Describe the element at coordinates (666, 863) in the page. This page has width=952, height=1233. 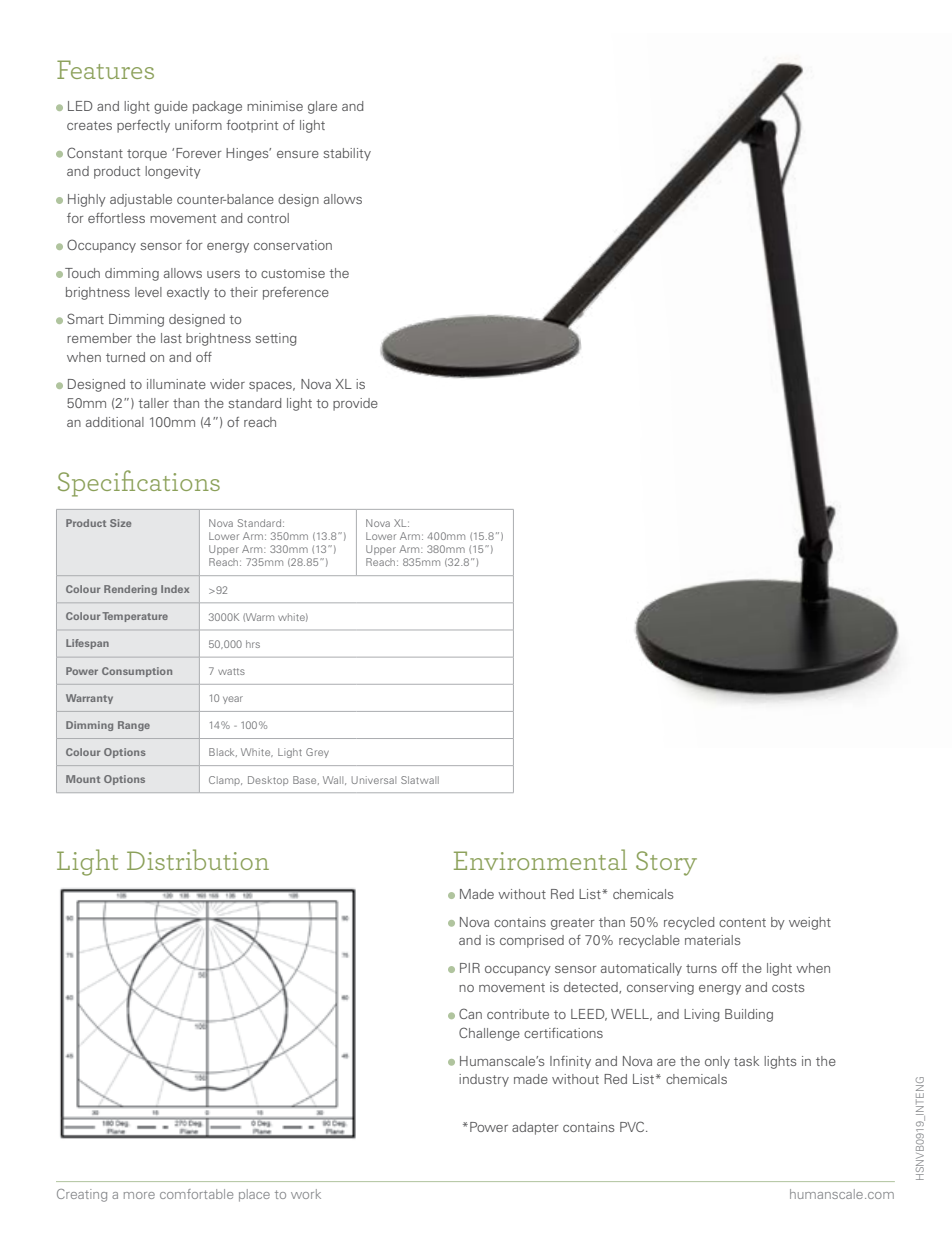
I see `Story` at that location.
